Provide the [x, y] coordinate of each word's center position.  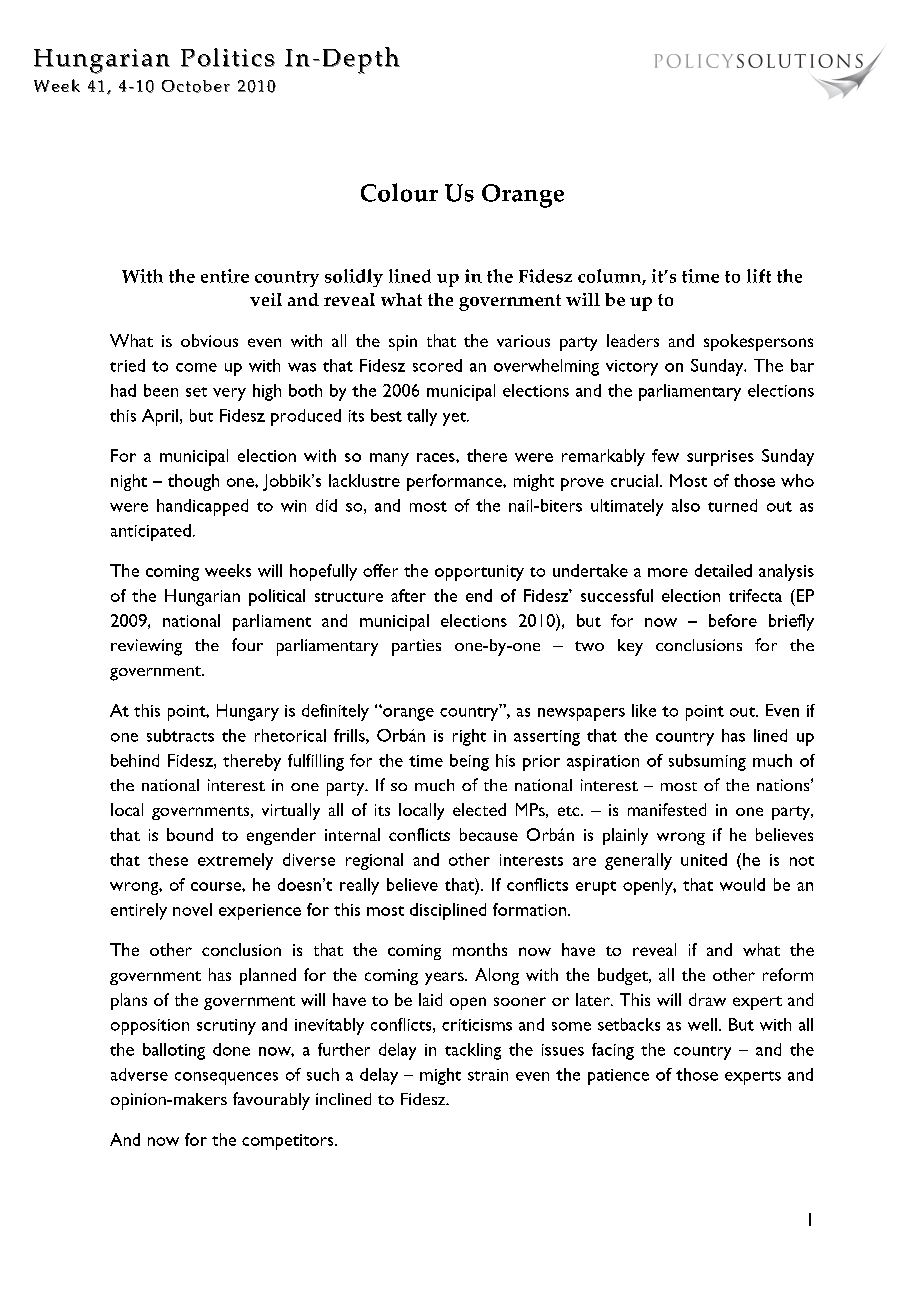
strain [488, 1075]
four [247, 644]
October [196, 86]
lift [759, 276]
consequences [226, 1078]
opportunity [479, 573]
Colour [399, 192]
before [733, 620]
